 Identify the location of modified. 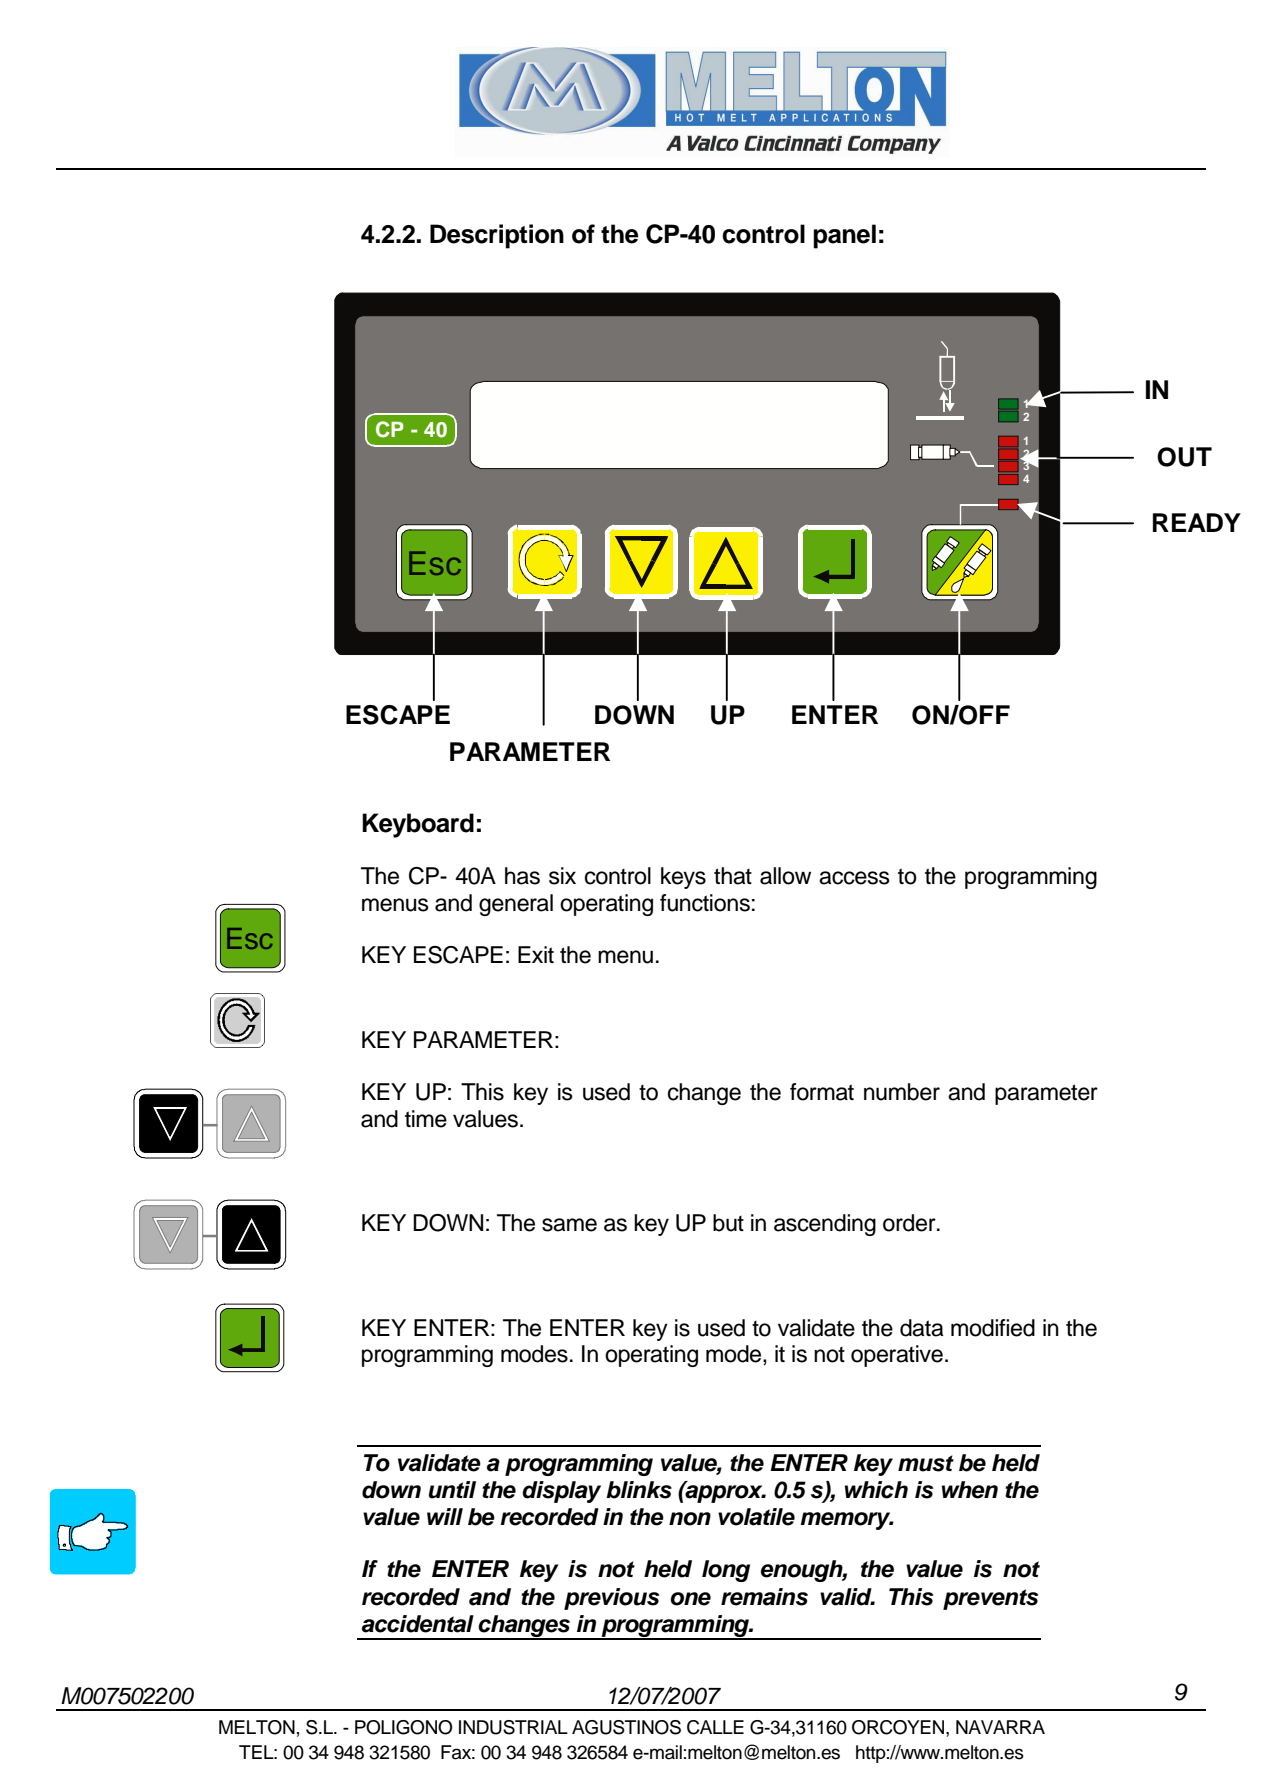
(993, 1328).
